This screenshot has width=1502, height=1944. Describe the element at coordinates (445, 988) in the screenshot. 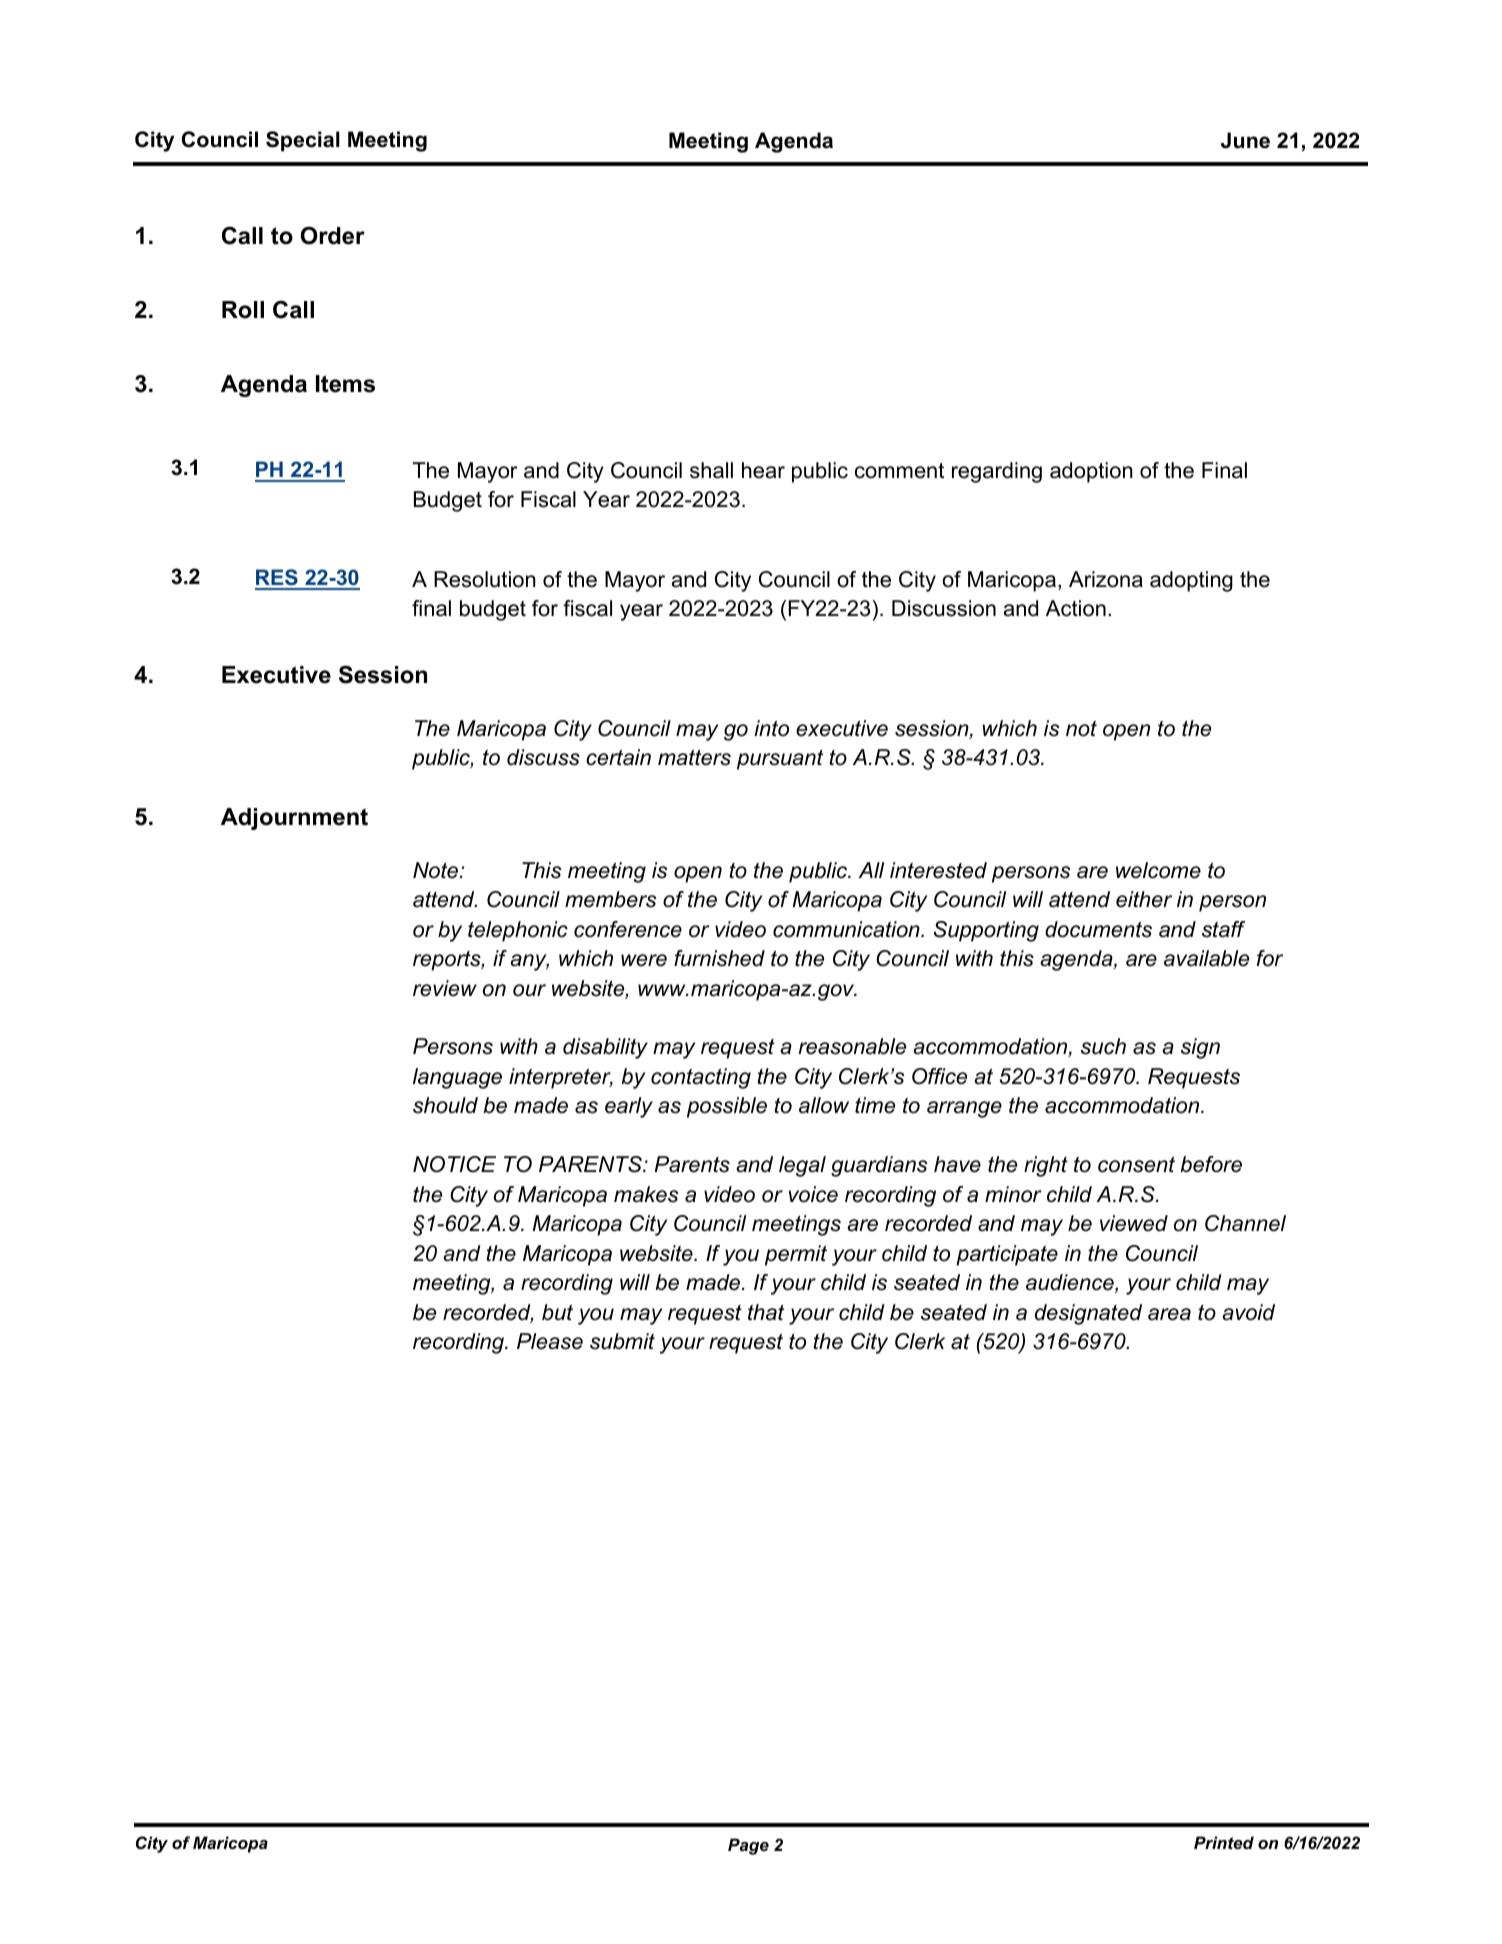

I see `review` at that location.
